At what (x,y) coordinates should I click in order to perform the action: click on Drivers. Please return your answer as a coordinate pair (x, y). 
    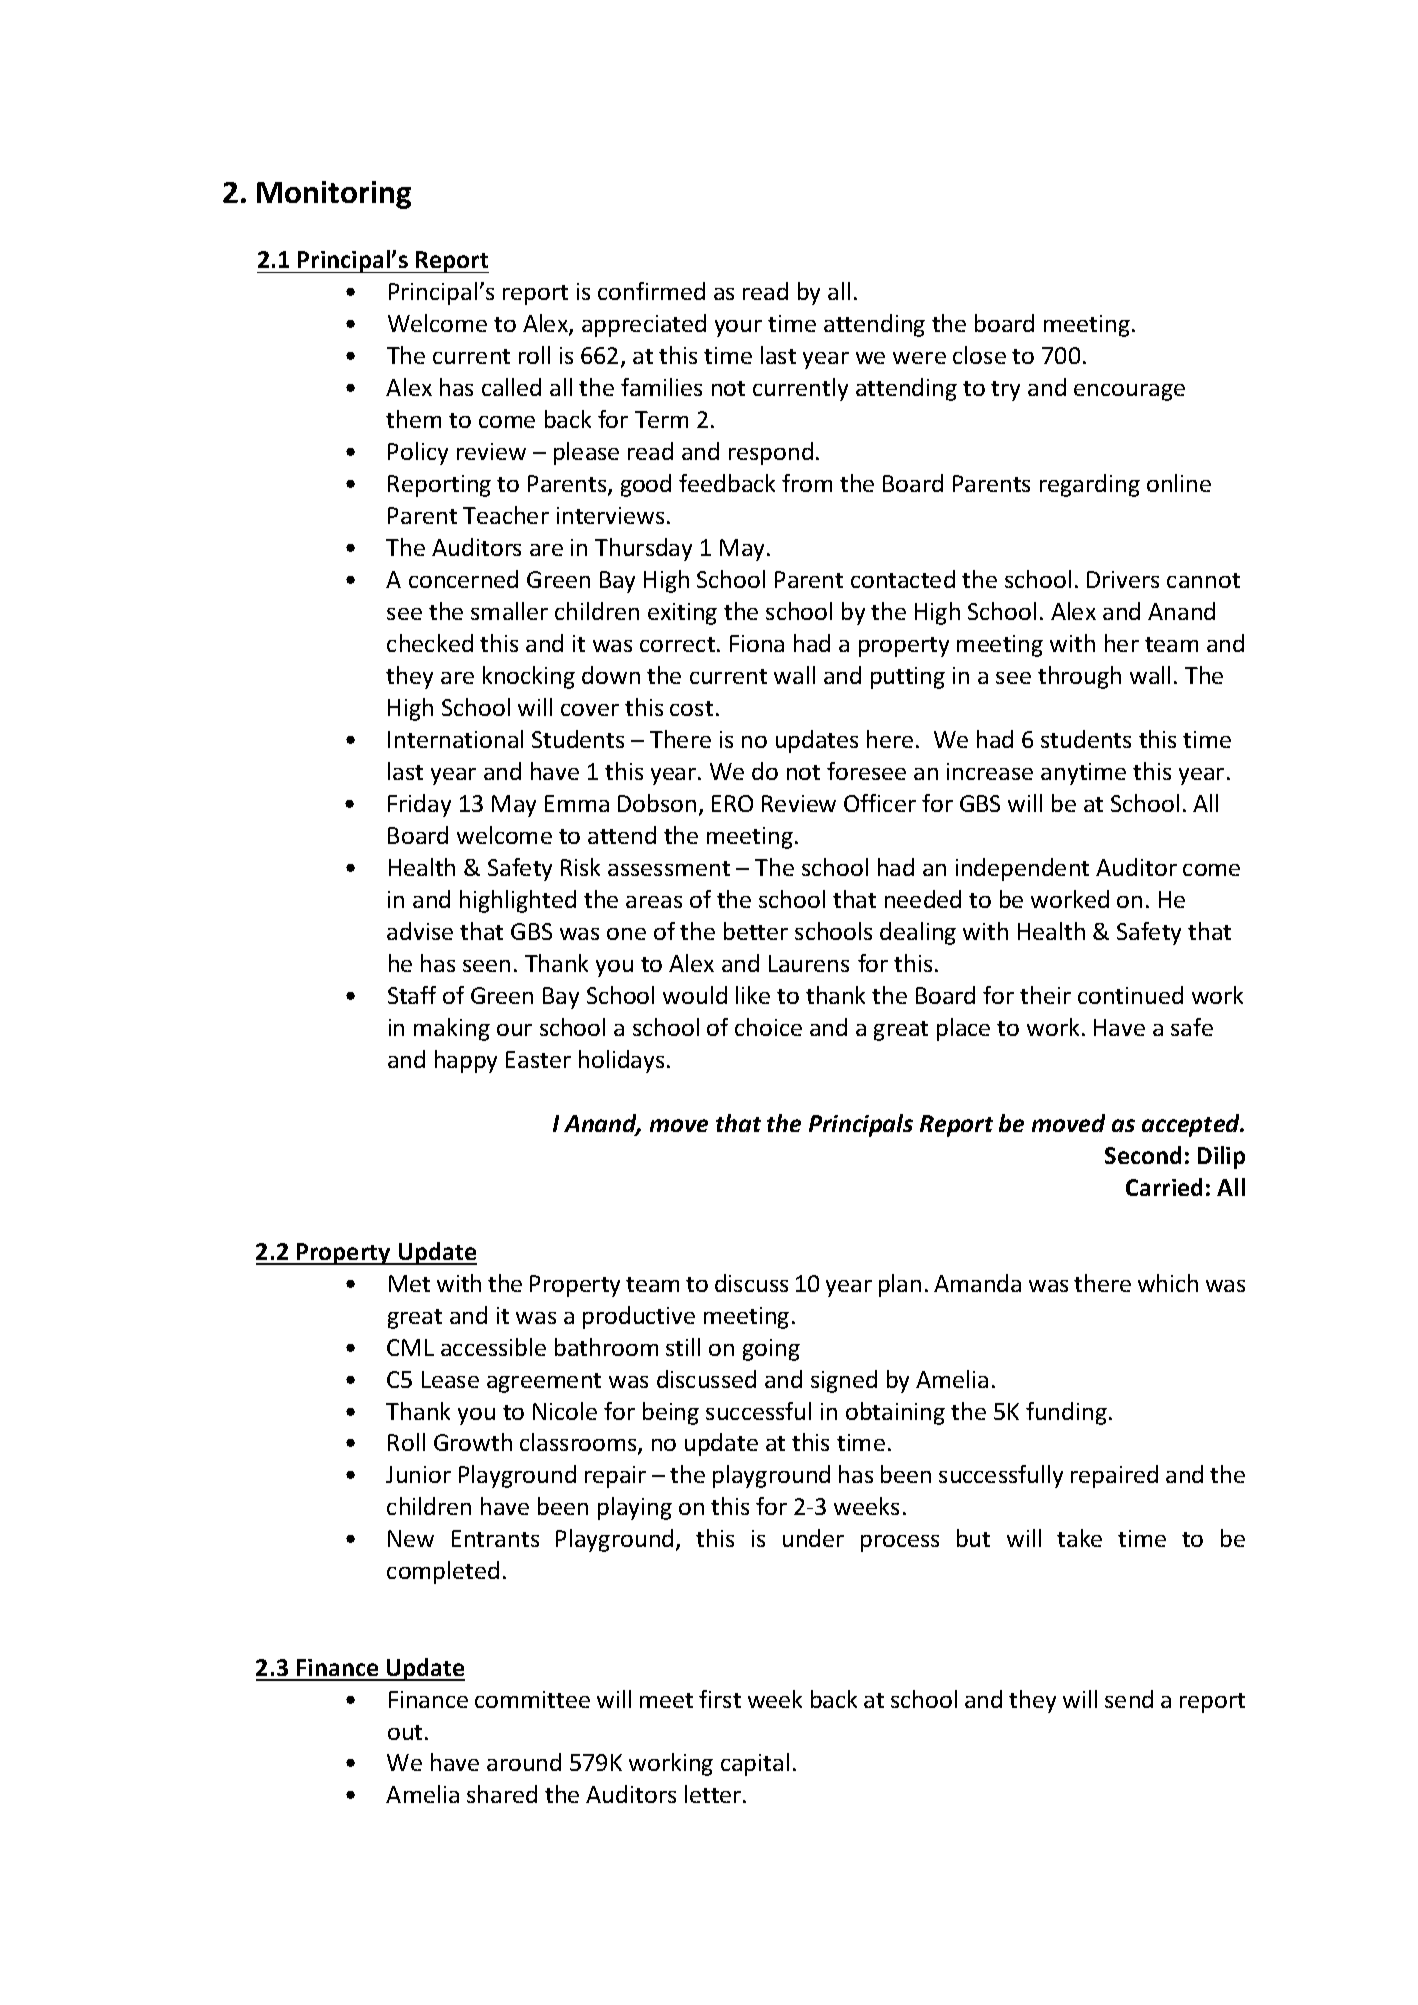
    Looking at the image, I should click on (1123, 579).
